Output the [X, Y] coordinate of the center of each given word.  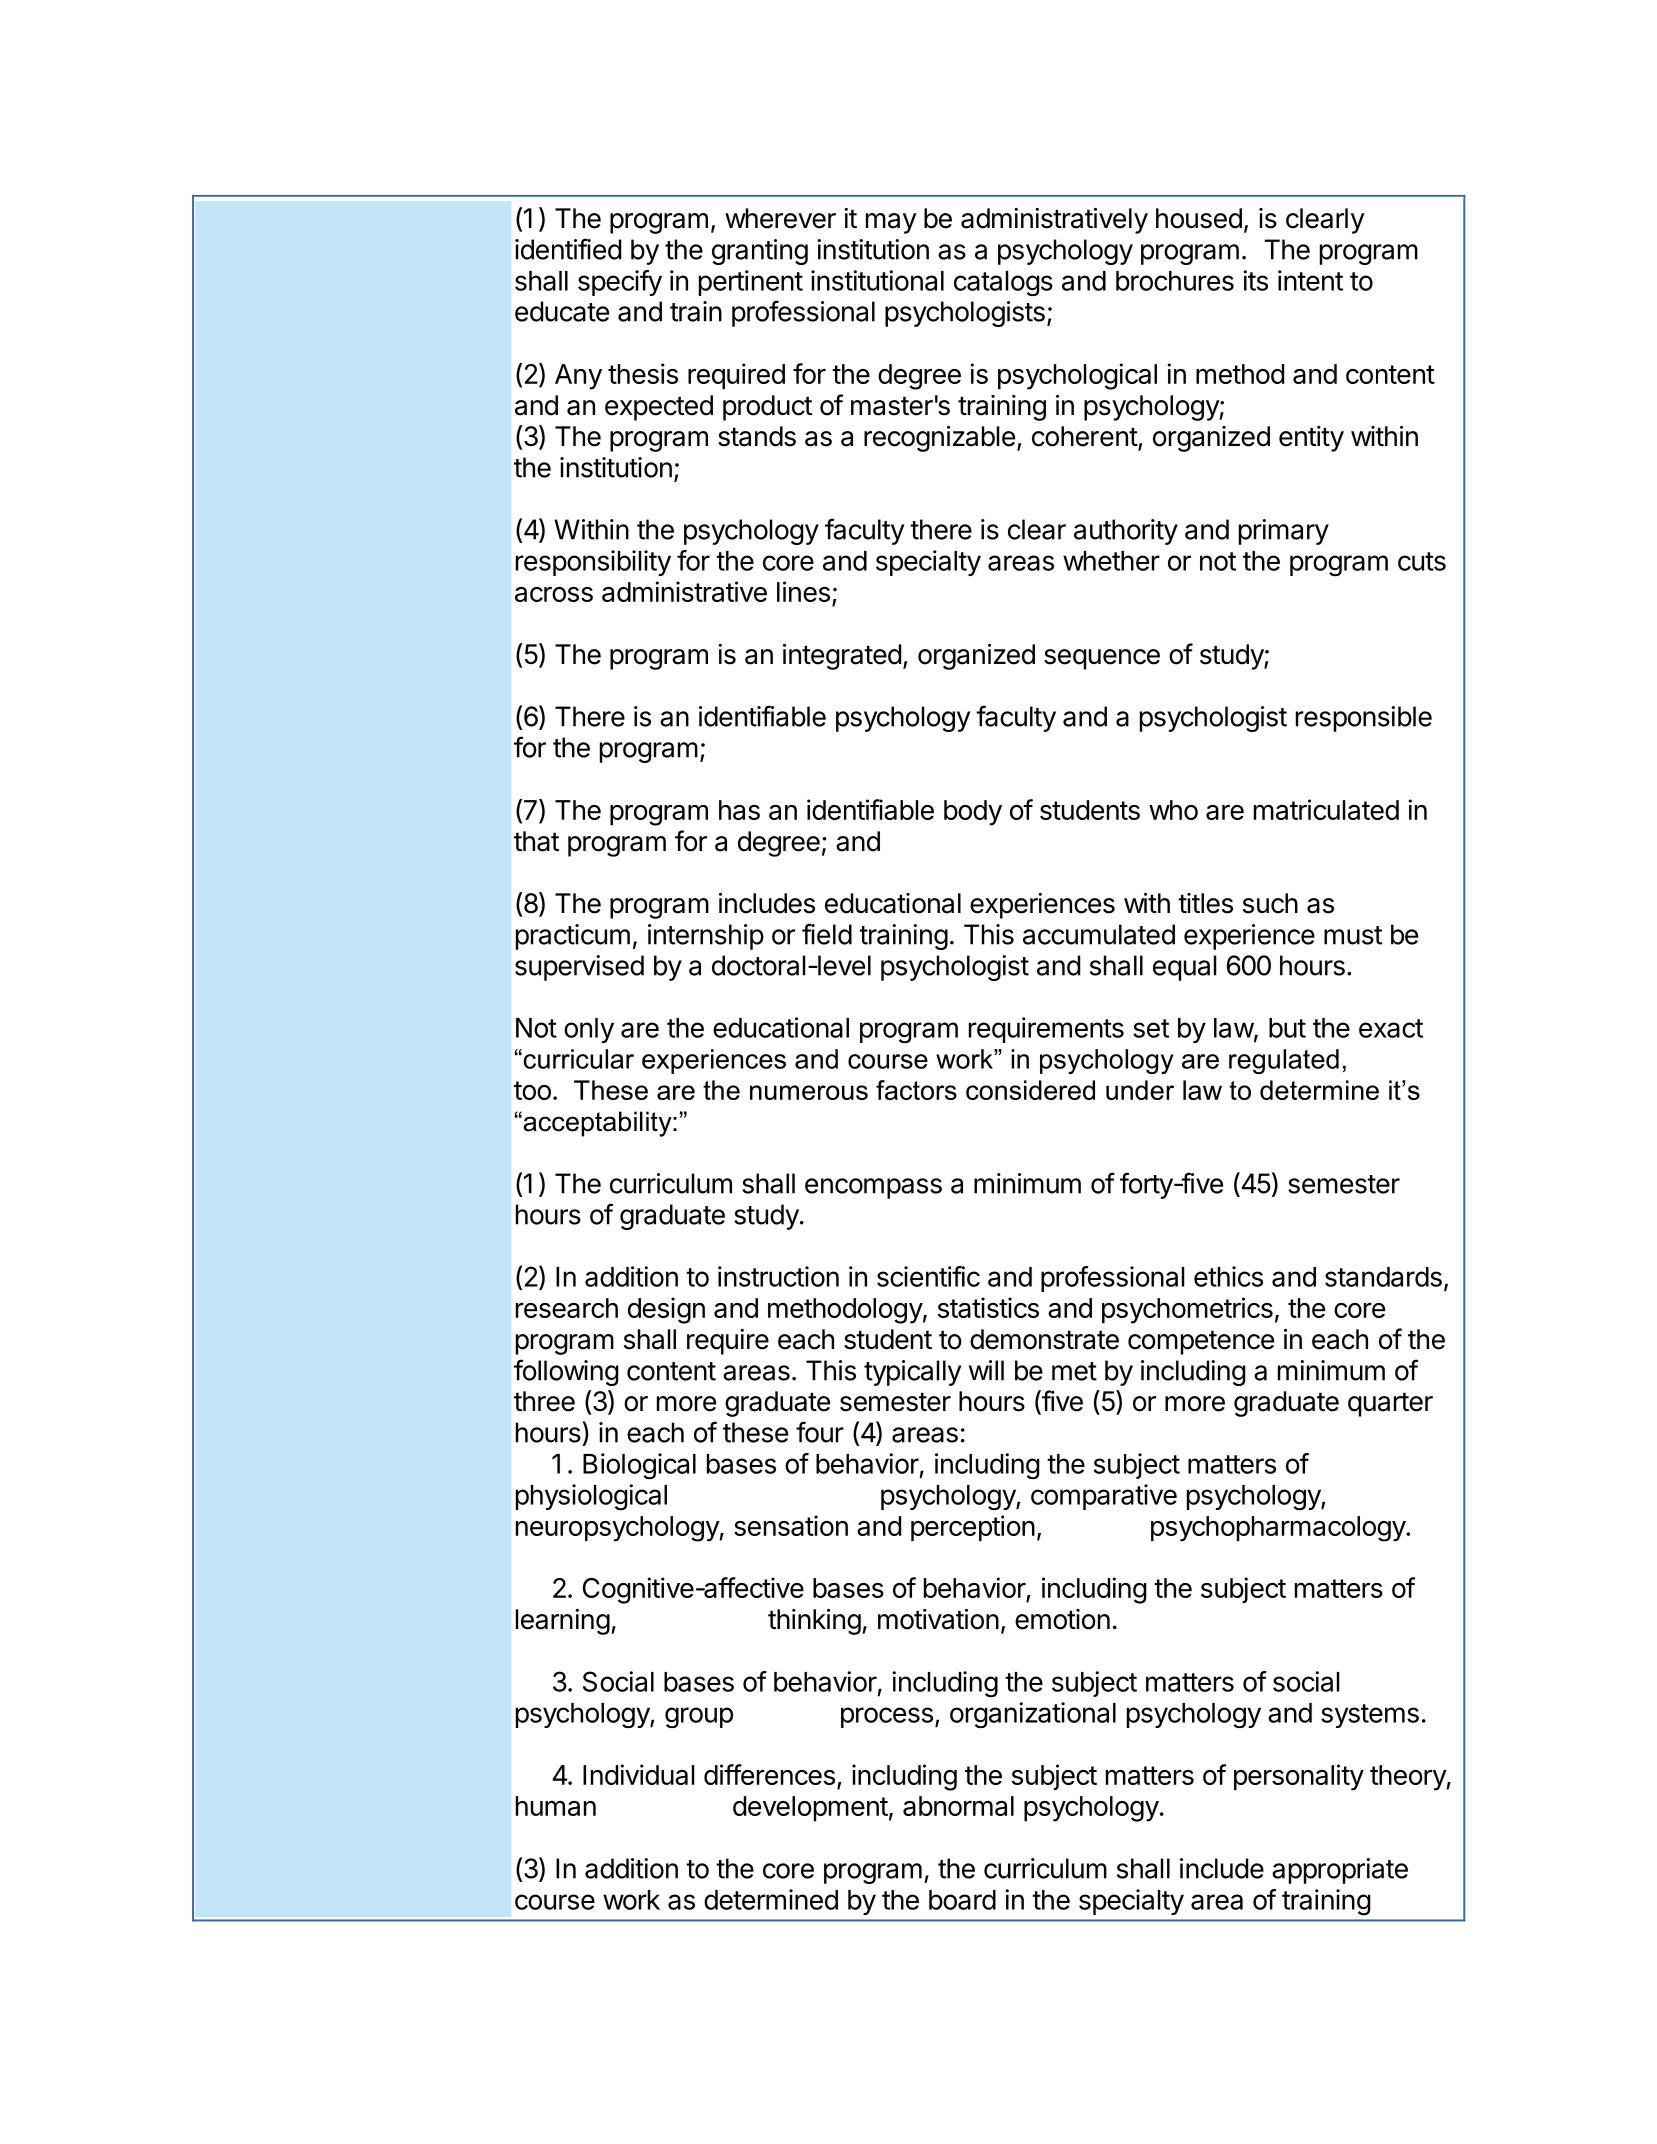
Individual [639, 1774]
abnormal [958, 1806]
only [589, 1030]
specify [620, 283]
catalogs [1003, 283]
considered [1030, 1090]
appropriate [1340, 1871]
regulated [1284, 1061]
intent [1310, 280]
